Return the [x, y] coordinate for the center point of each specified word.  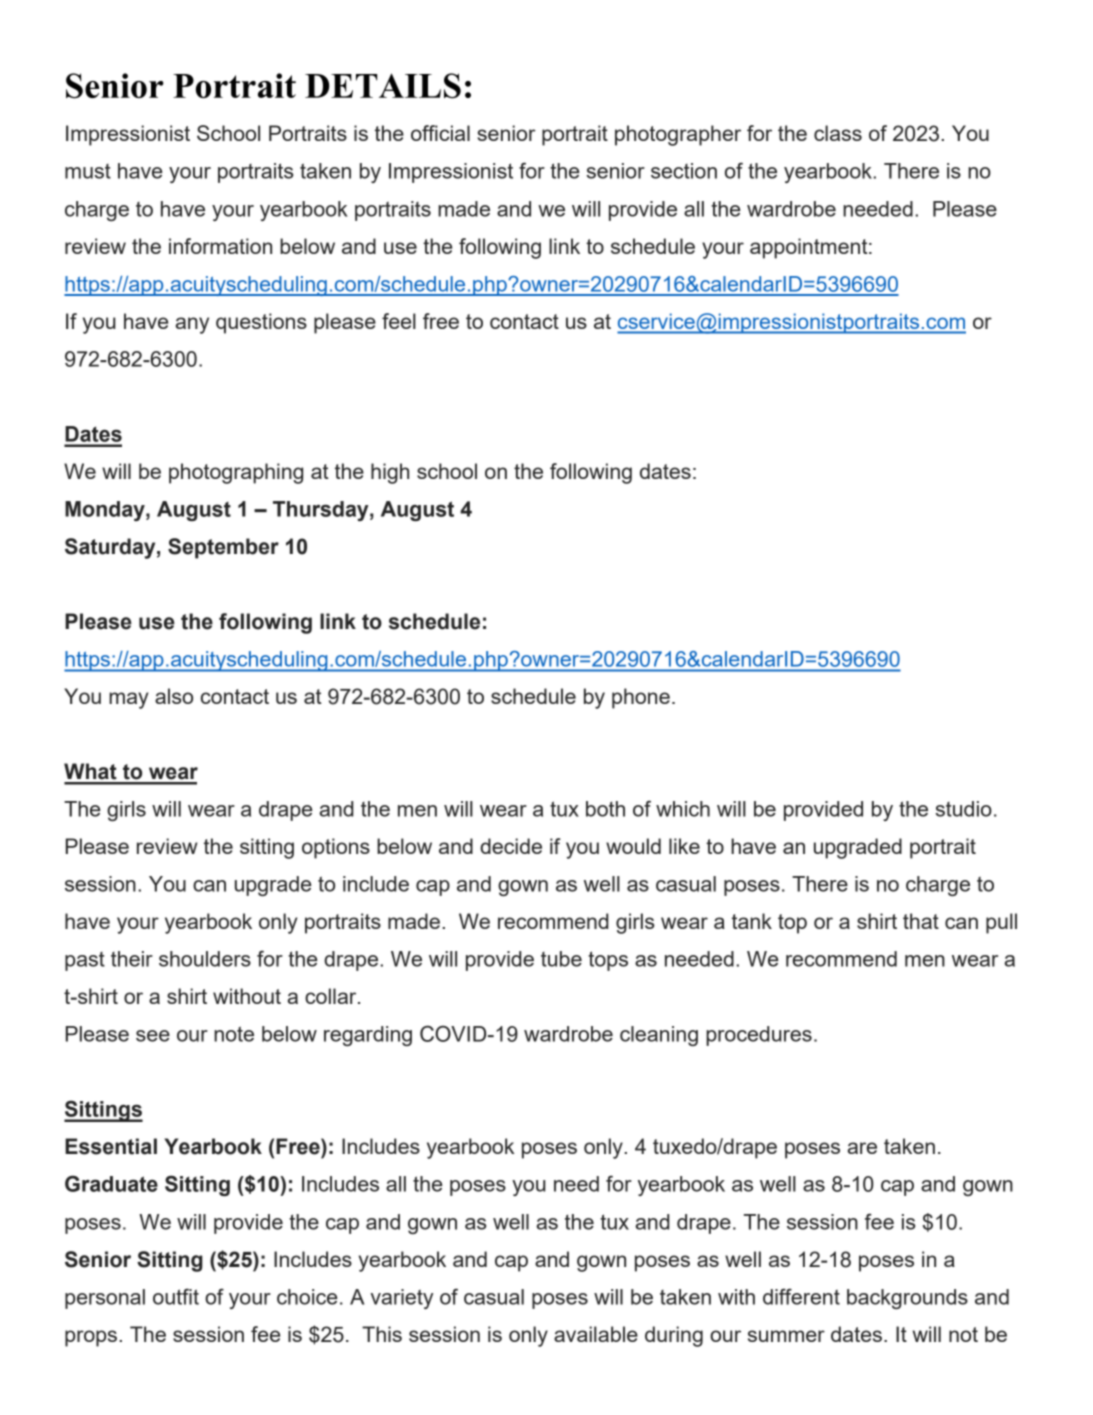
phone [641, 698]
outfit [176, 1296]
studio [963, 809]
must [88, 171]
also [174, 696]
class [838, 133]
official [440, 133]
